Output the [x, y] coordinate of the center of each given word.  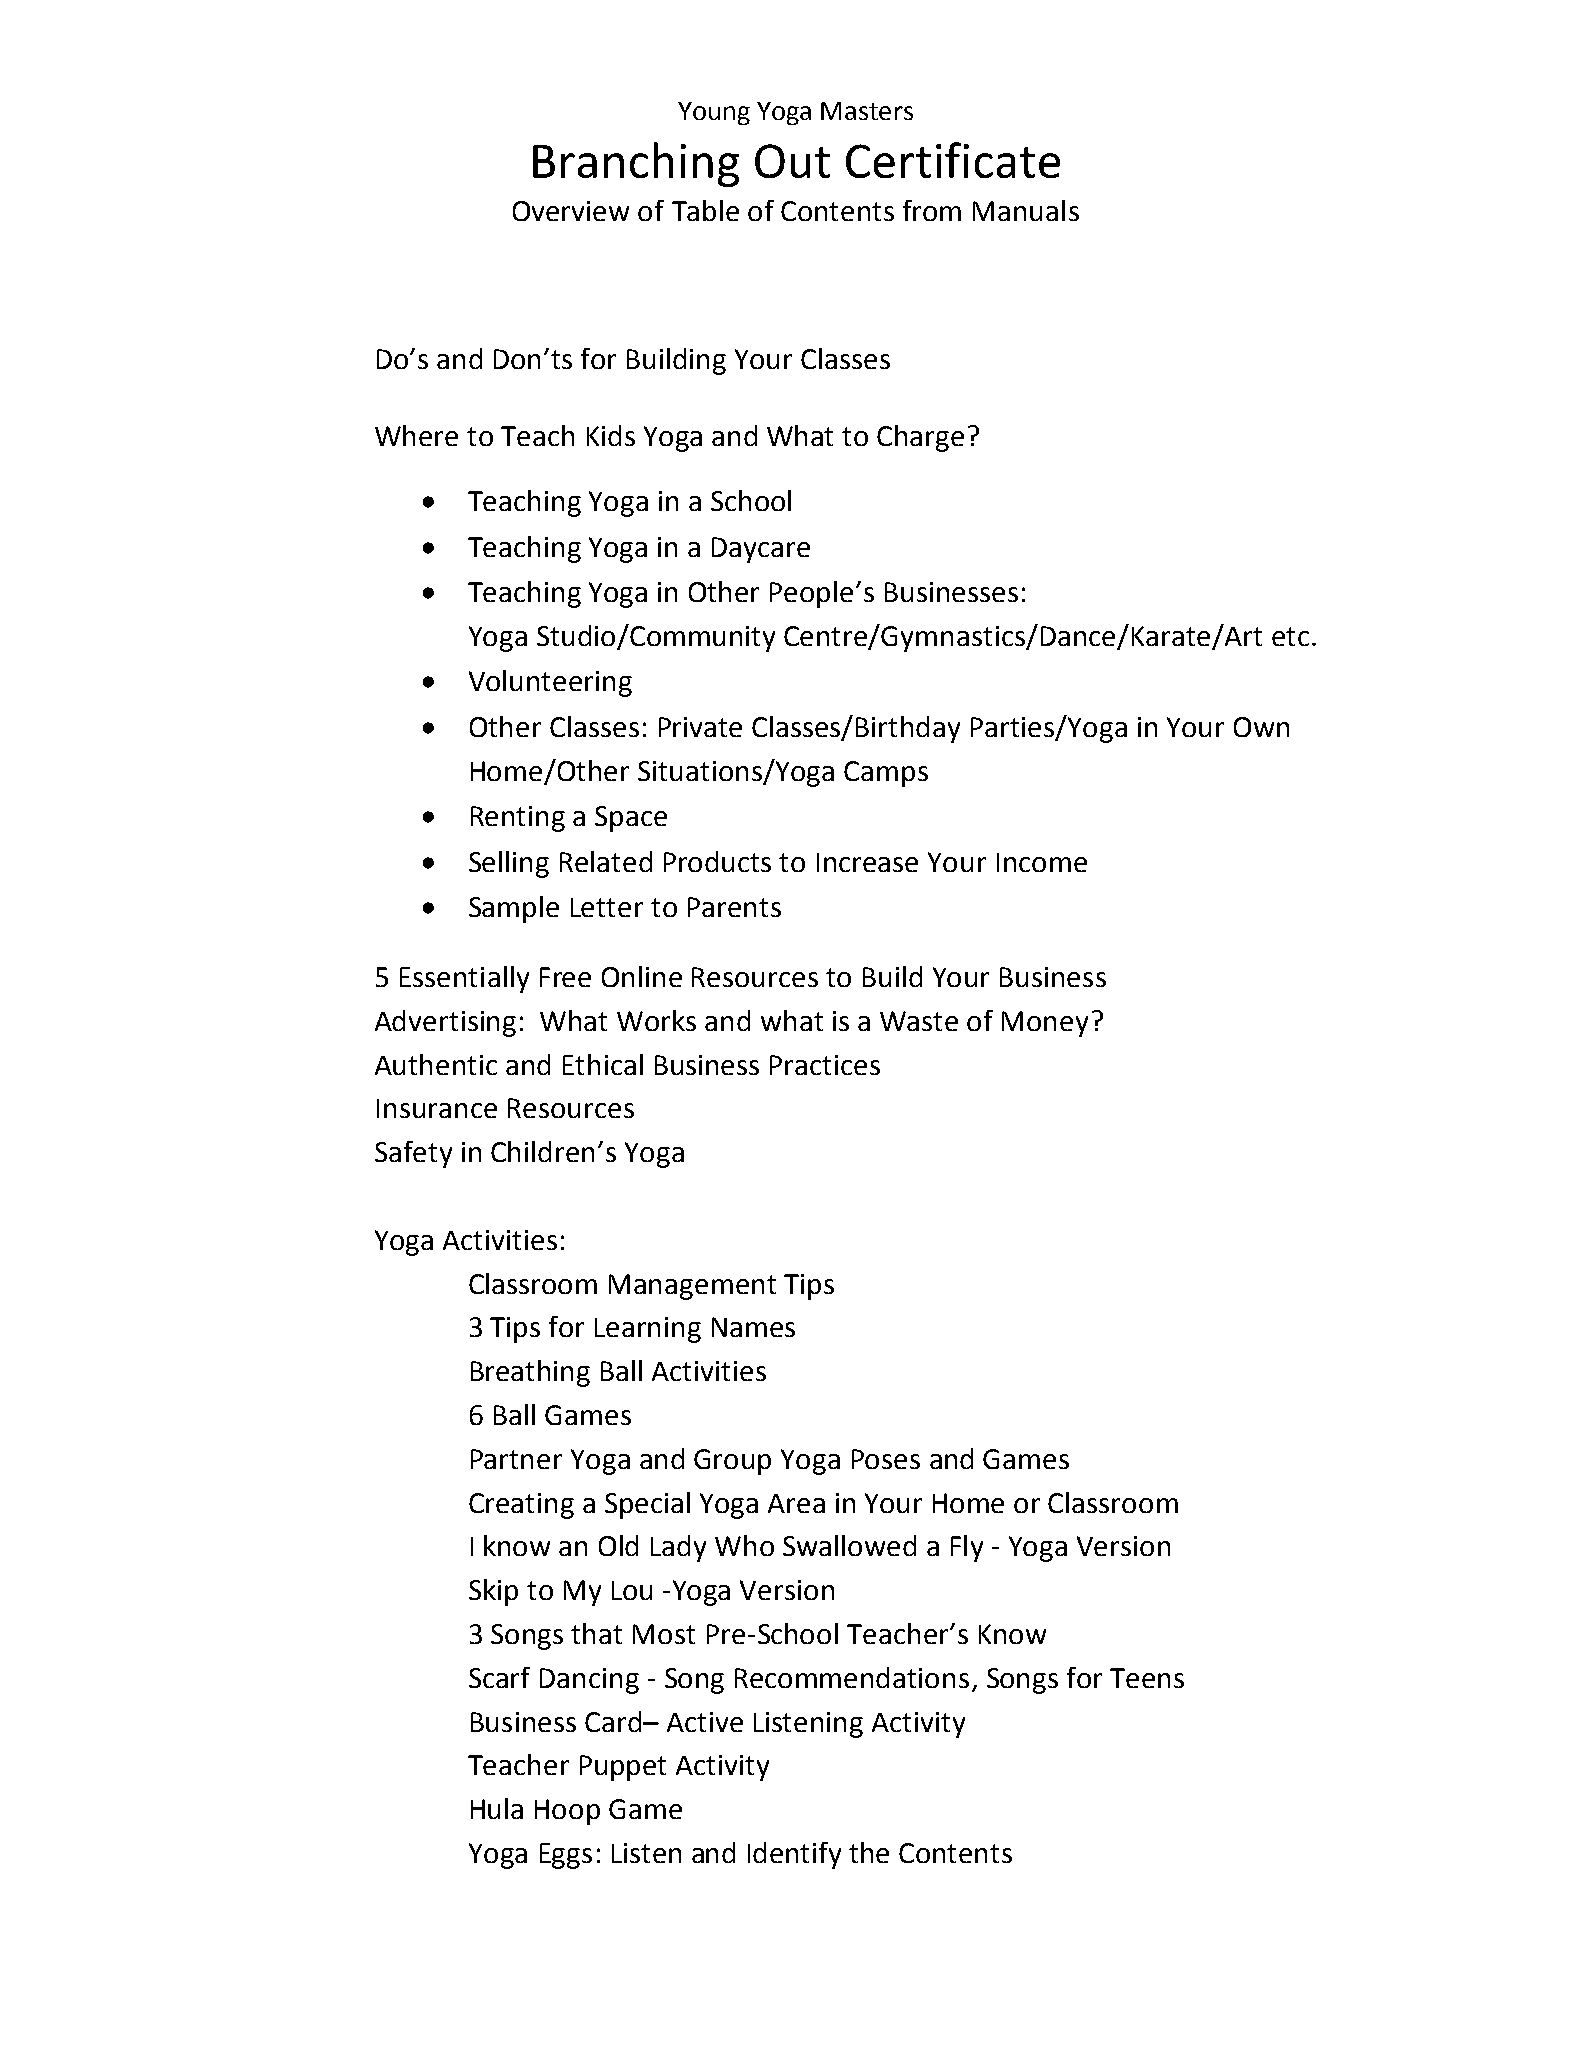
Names [753, 1327]
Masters [867, 111]
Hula [497, 1808]
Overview [571, 211]
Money [1045, 1024]
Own [1261, 727]
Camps [886, 774]
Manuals [1026, 210]
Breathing [530, 1373]
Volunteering [550, 683]
